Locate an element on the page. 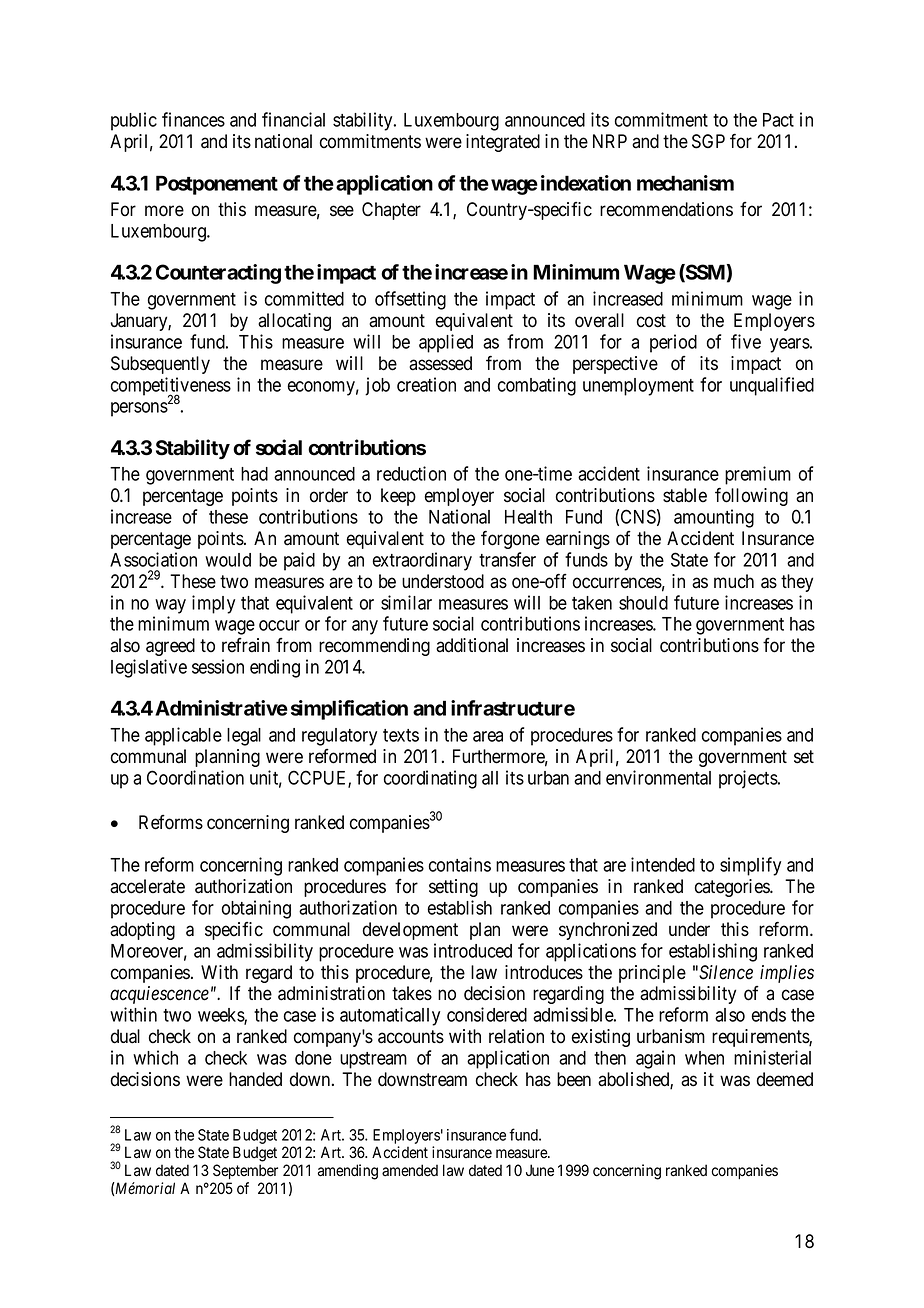 The width and height of the page is (924, 1308). had is located at coordinates (254, 474).
